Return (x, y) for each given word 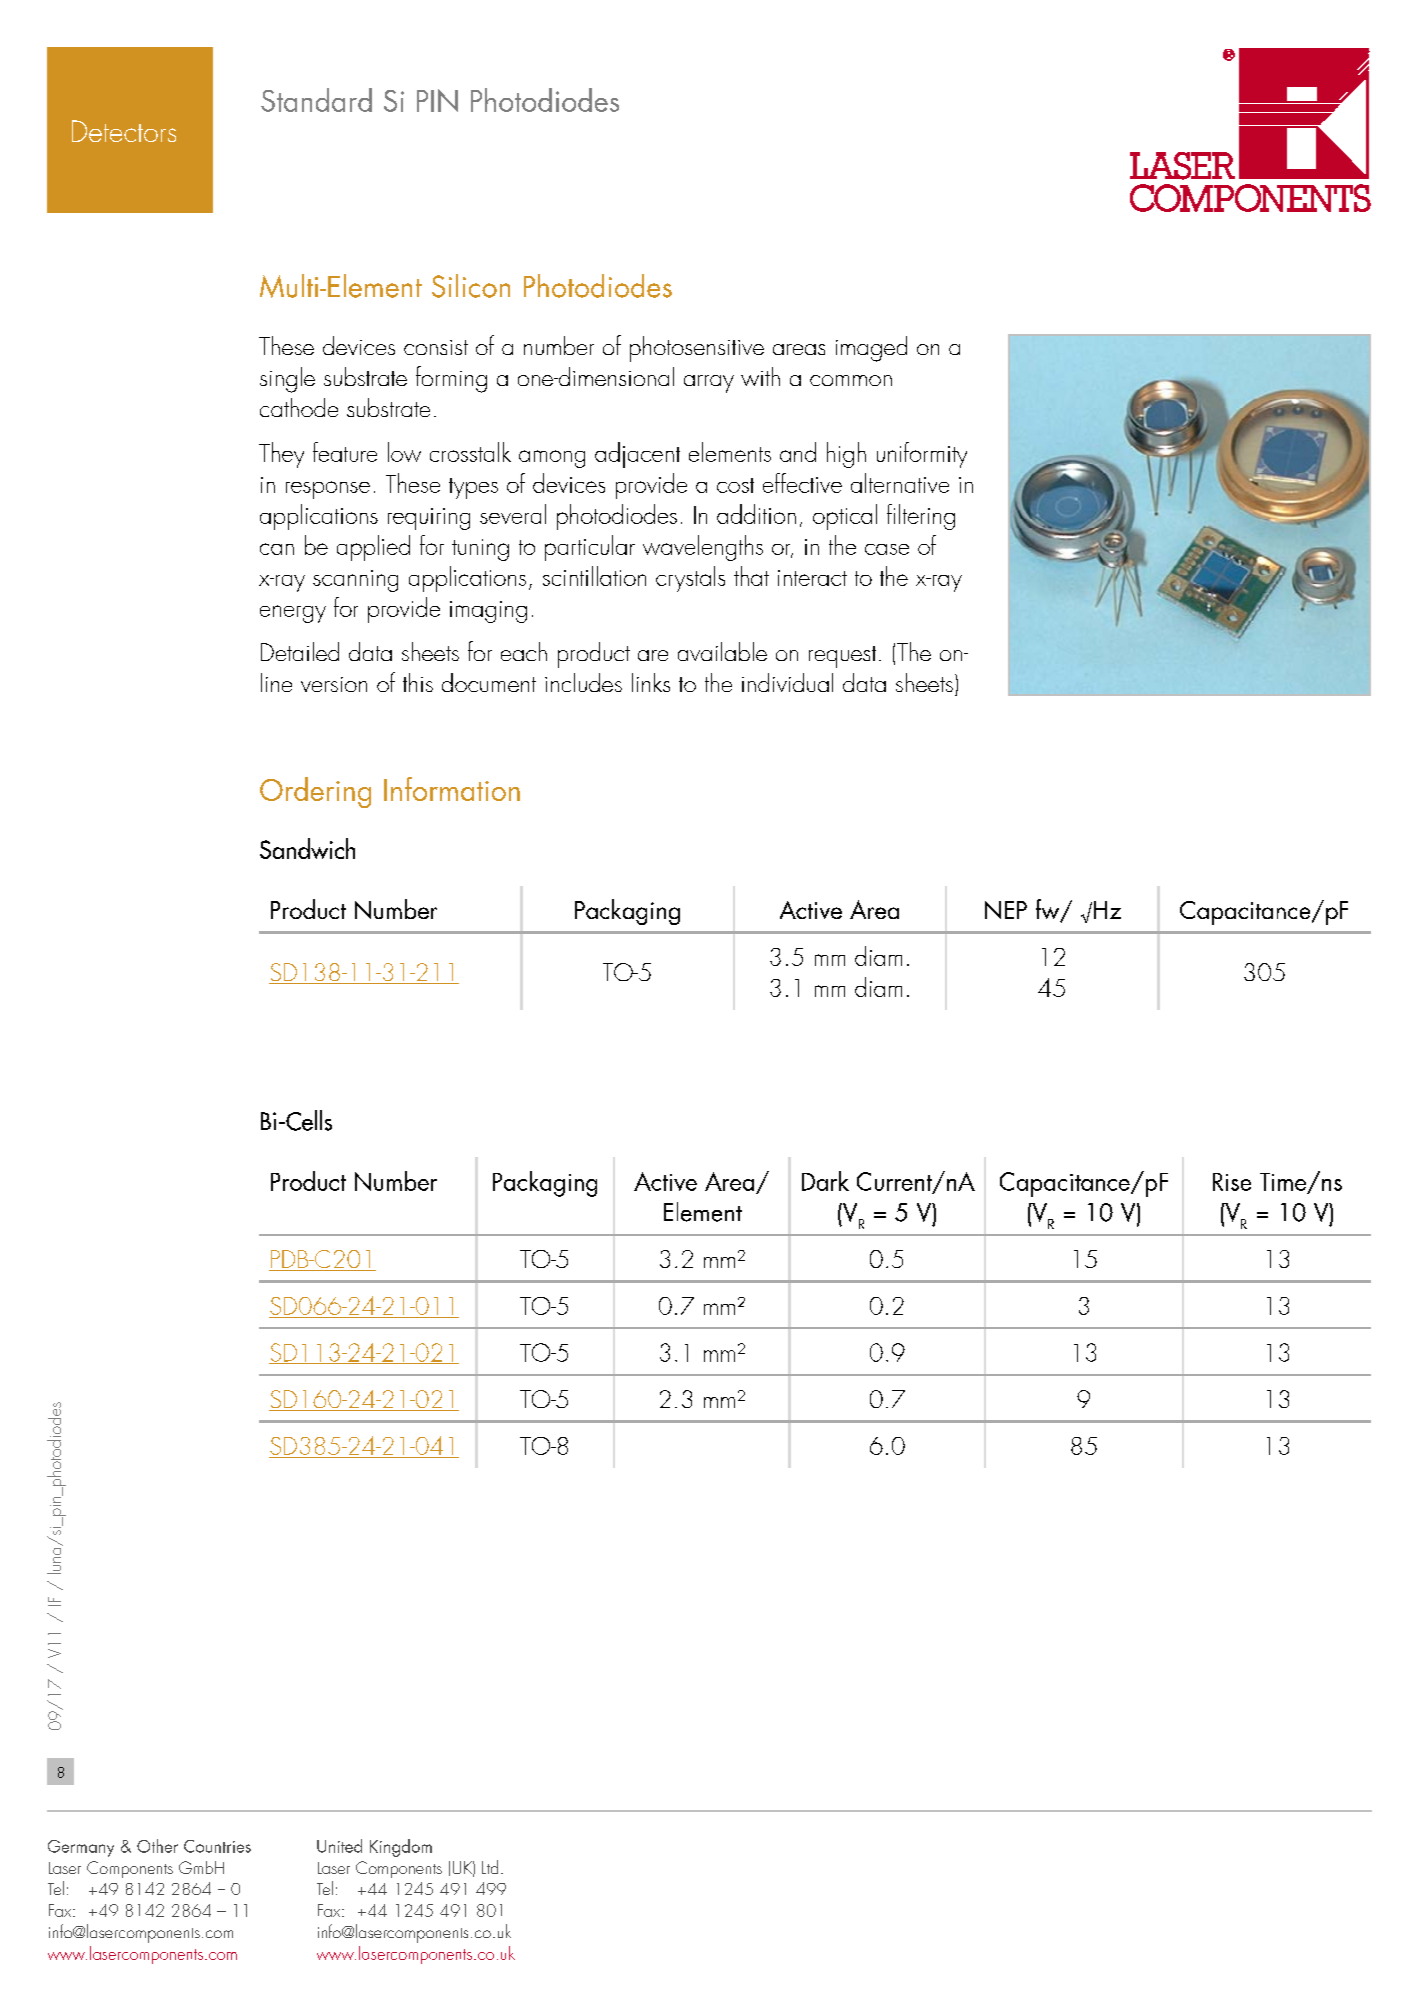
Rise (1232, 1182)
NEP (1006, 910)
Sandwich (307, 848)
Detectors (124, 131)
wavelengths (703, 548)
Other (157, 1846)
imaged (871, 349)
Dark (825, 1181)
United (339, 1846)
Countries (217, 1846)
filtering (921, 517)
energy (293, 614)
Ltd (490, 1867)
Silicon (471, 286)
